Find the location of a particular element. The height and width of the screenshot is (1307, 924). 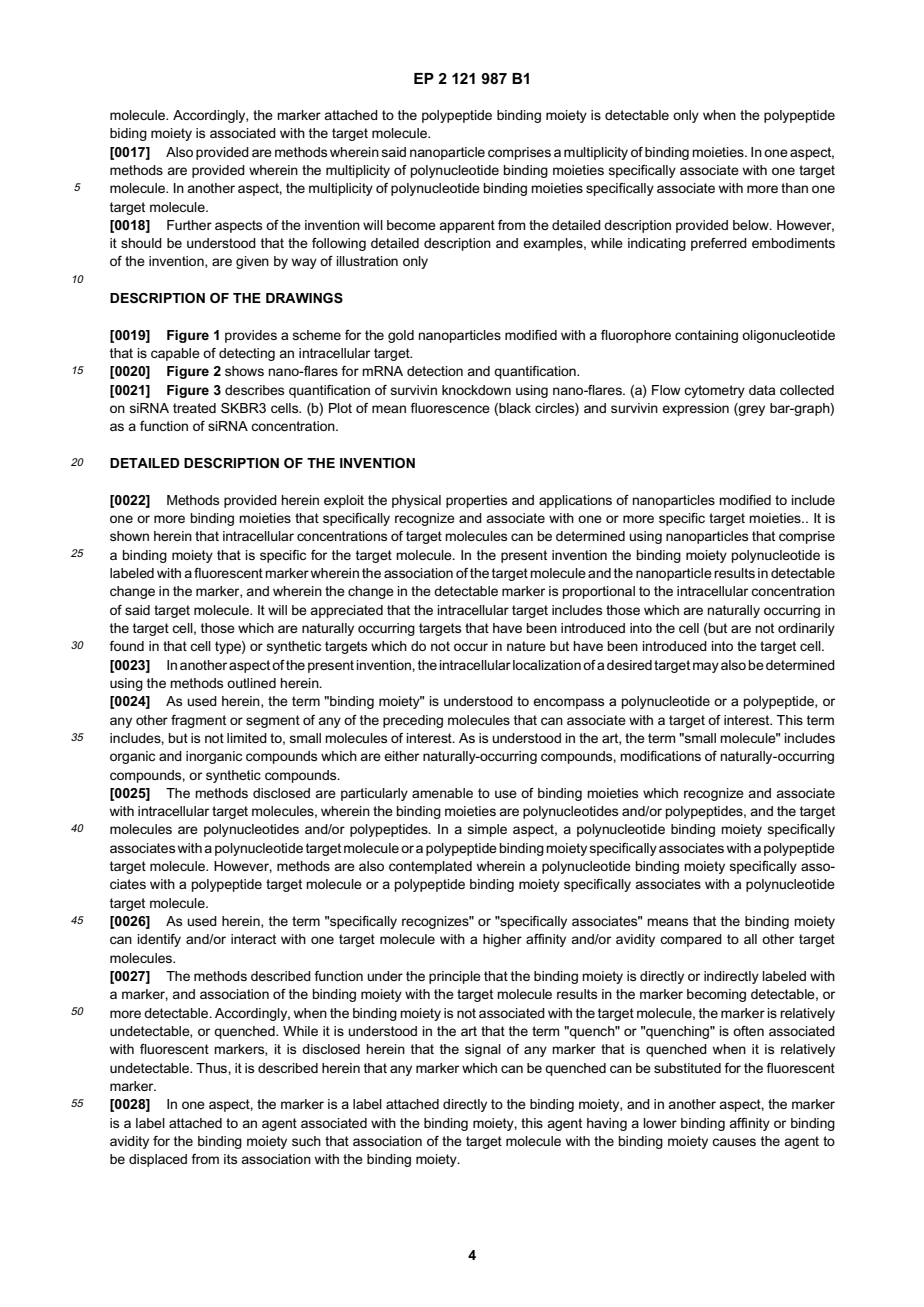

apparent is located at coordinates (467, 226).
